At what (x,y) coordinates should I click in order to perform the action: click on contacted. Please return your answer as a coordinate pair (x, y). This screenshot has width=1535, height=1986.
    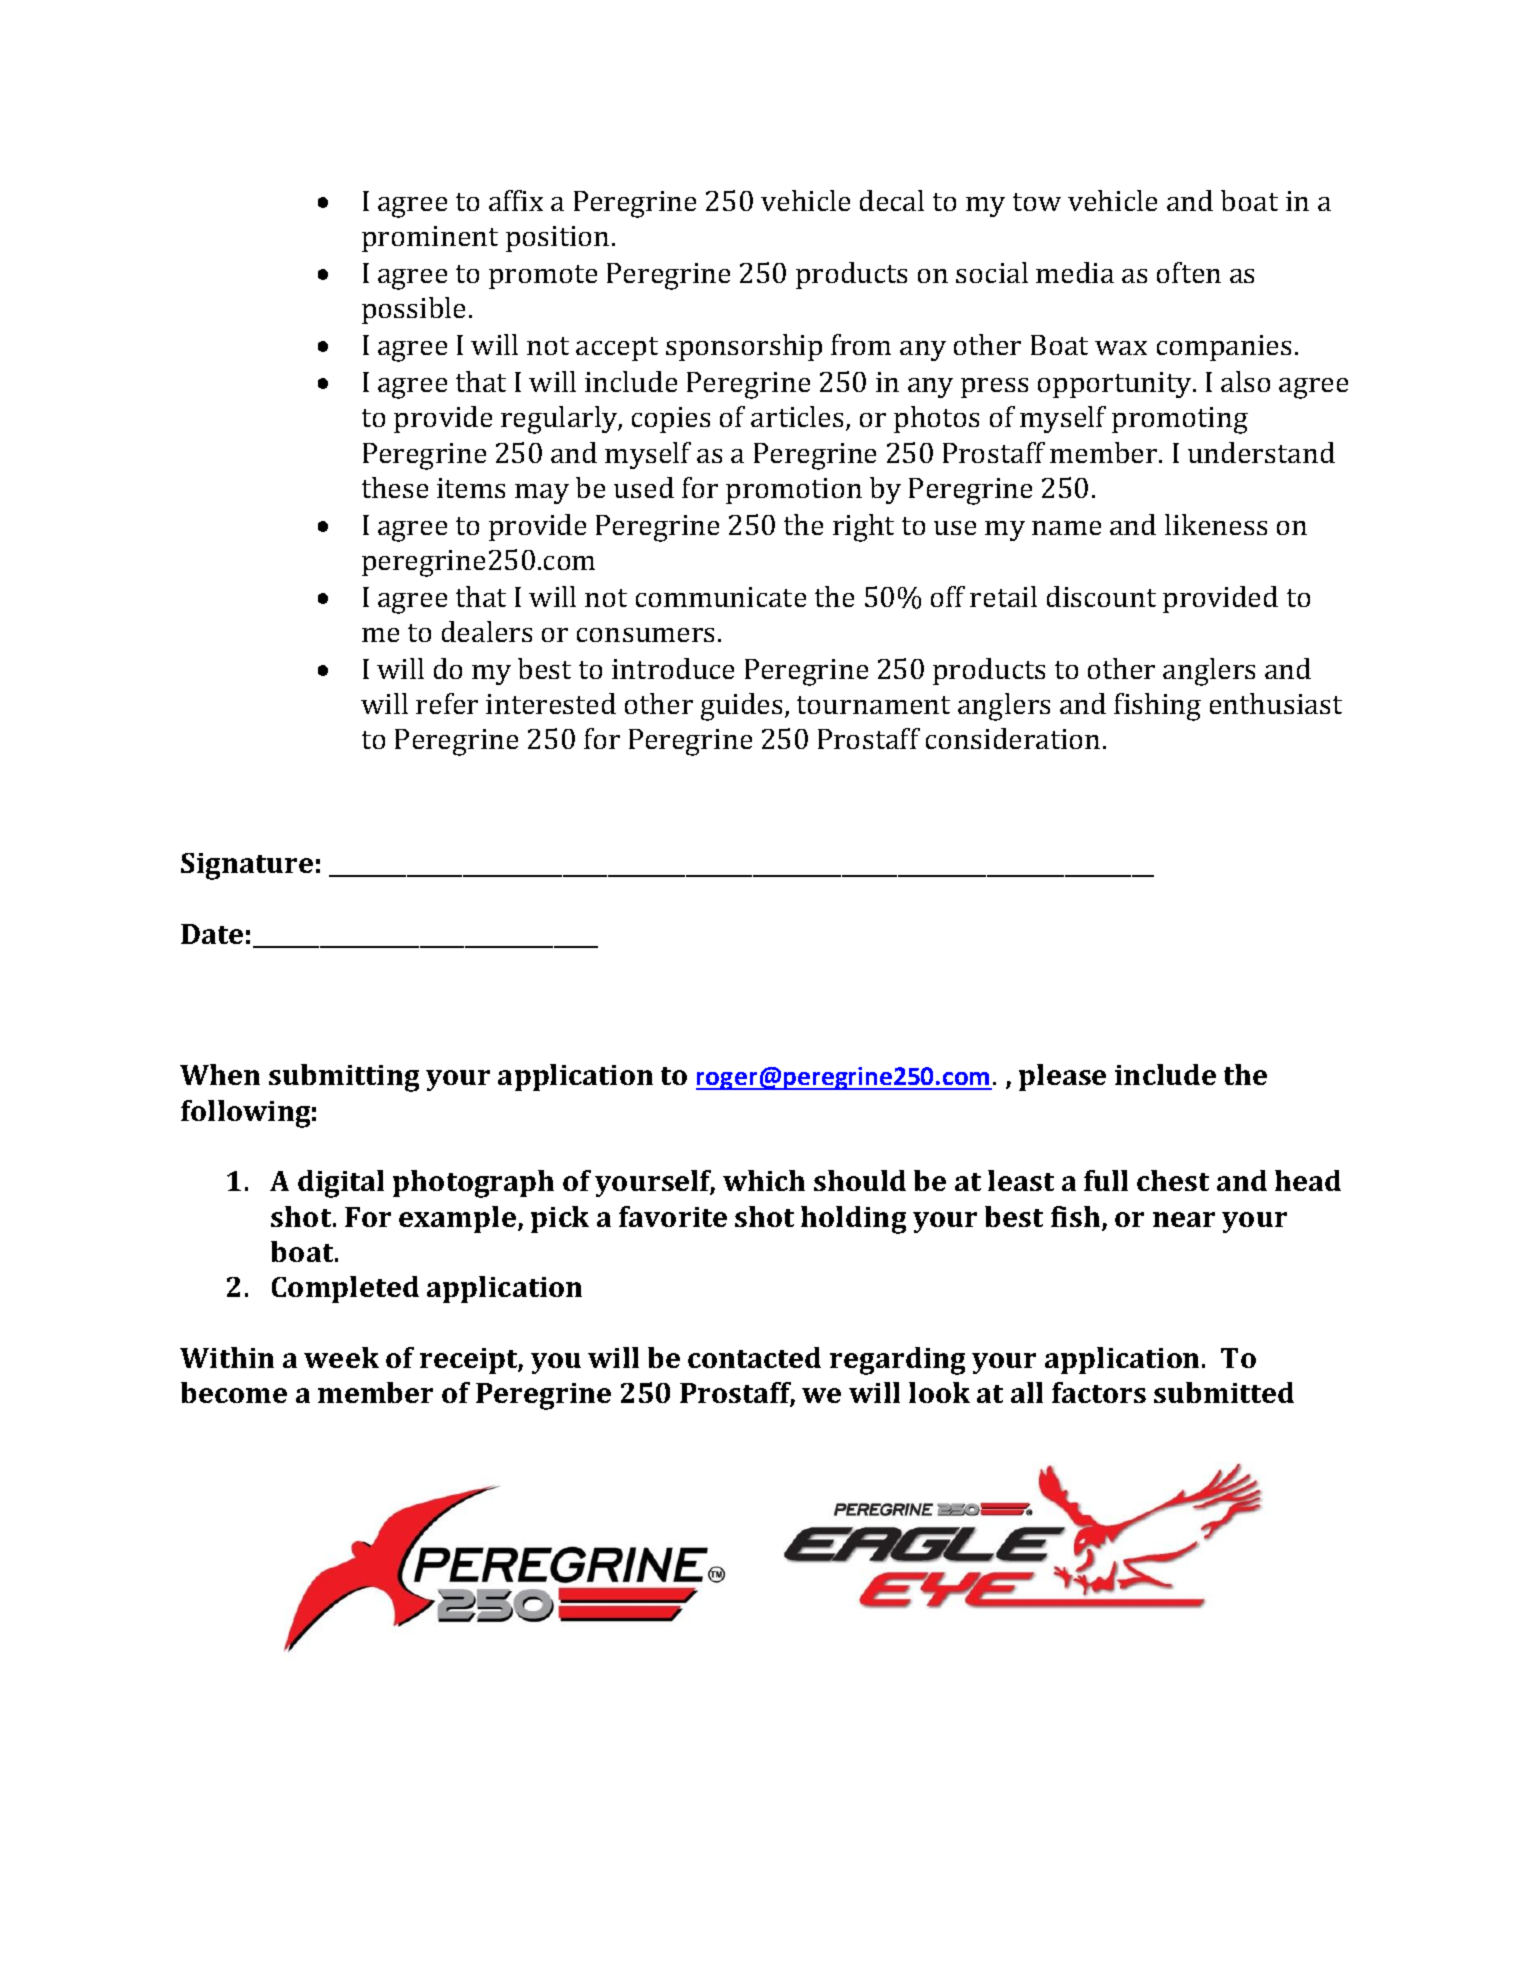
    Looking at the image, I should click on (754, 1357).
